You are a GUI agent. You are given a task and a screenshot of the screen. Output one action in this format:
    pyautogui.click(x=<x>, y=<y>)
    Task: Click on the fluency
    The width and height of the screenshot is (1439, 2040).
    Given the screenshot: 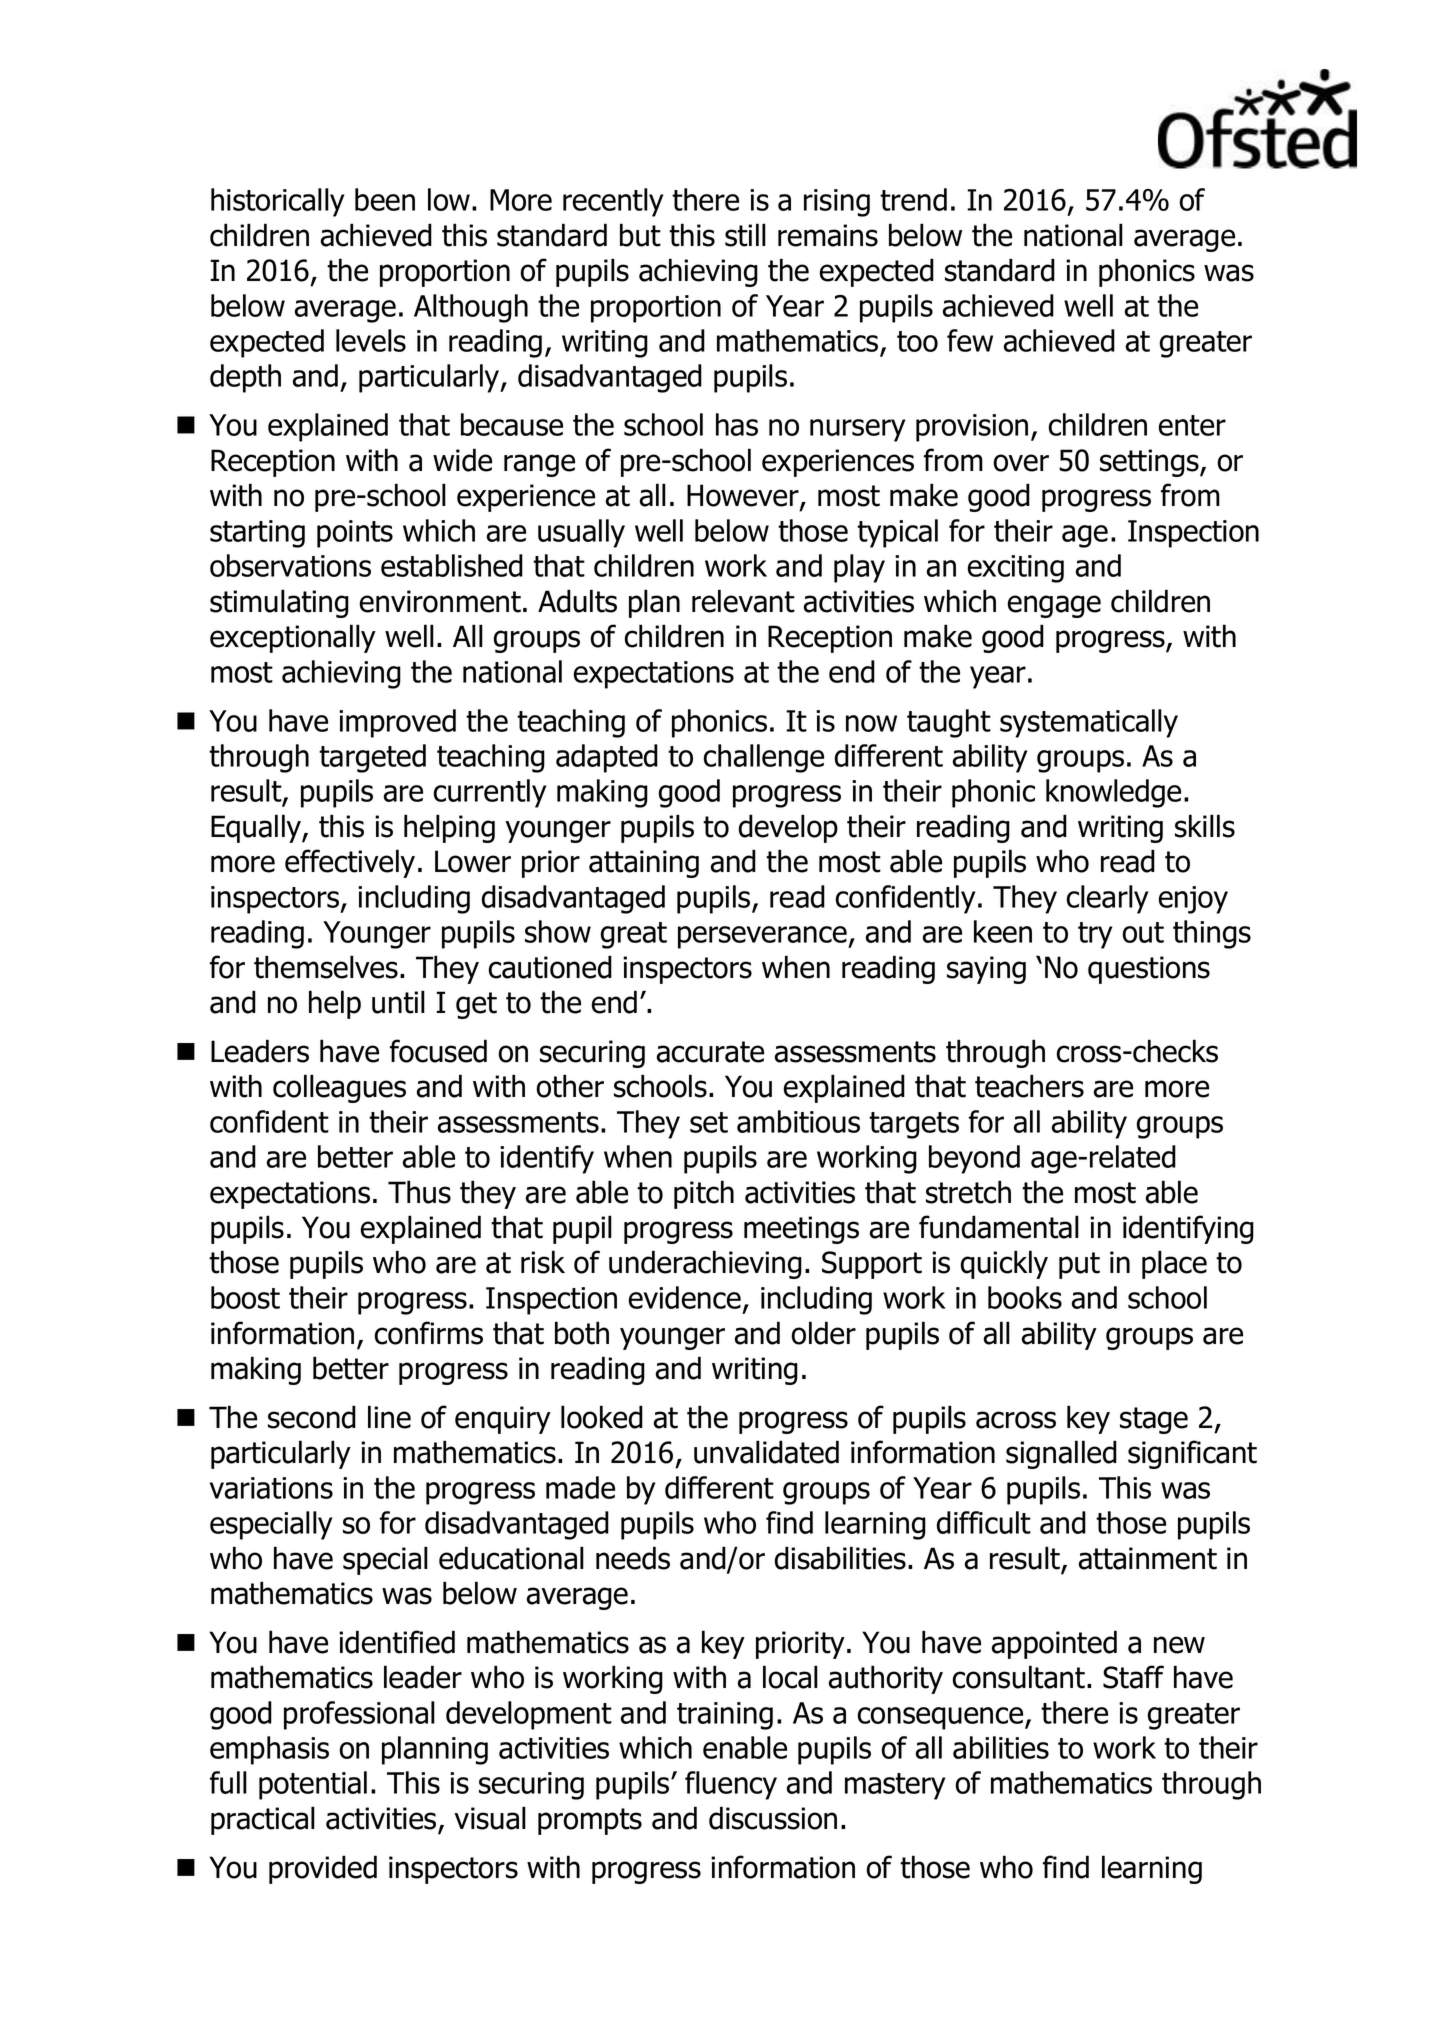 What is the action you would take?
    pyautogui.click(x=731, y=1785)
